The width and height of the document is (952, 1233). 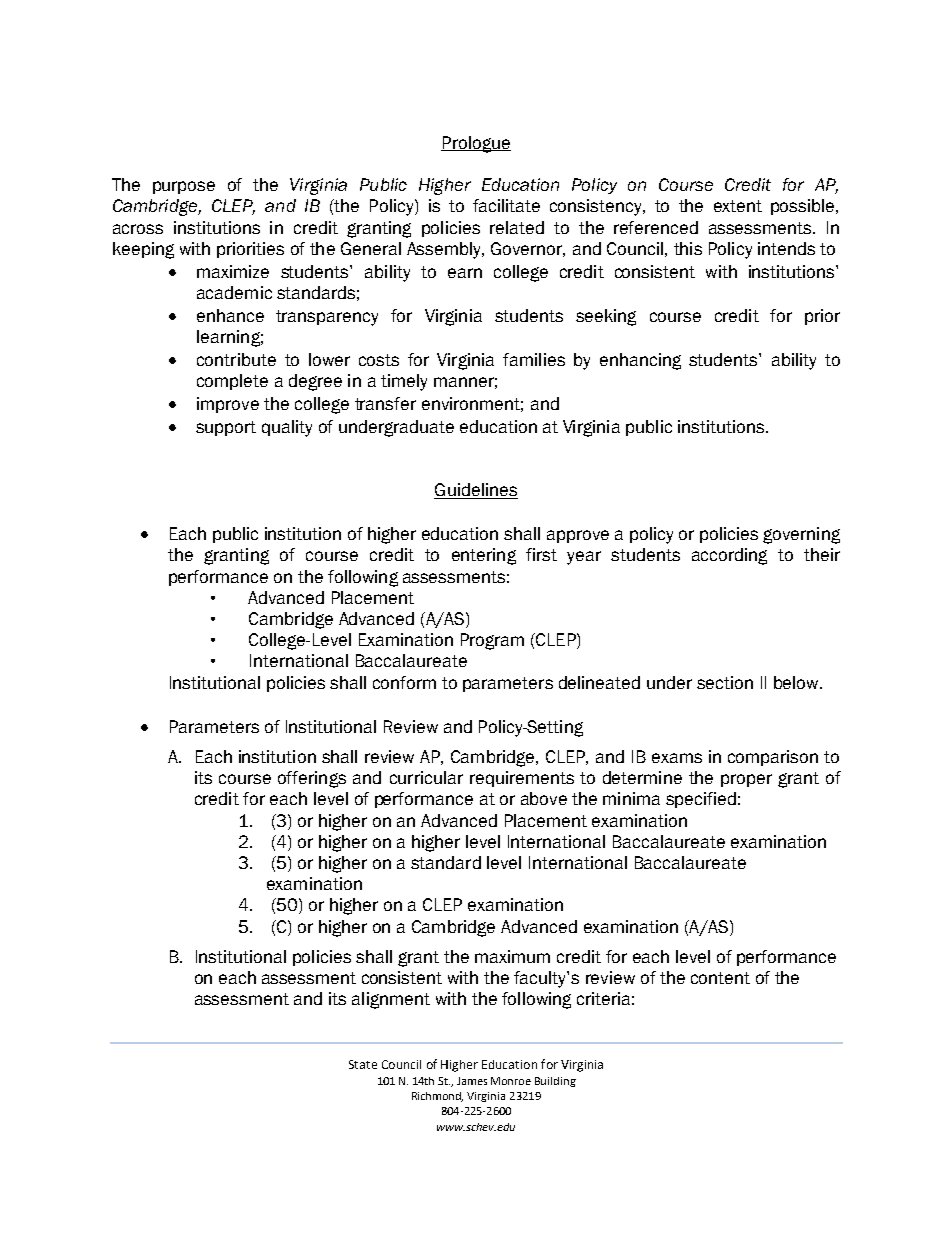 I want to click on alignment, so click(x=391, y=1000).
